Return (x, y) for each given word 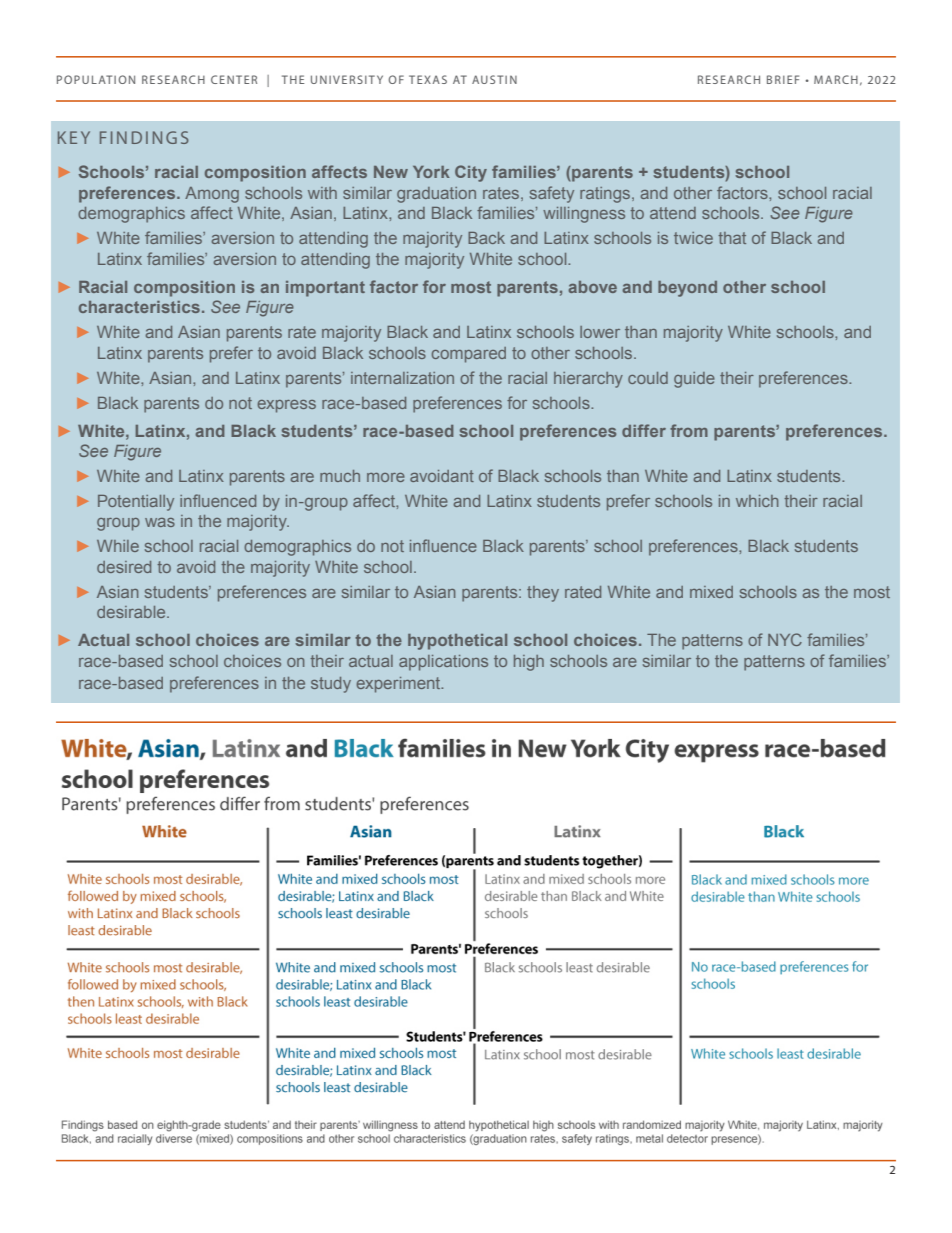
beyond (687, 289)
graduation (436, 195)
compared (469, 355)
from (689, 430)
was (160, 522)
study (331, 685)
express (286, 406)
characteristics (139, 307)
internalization (402, 378)
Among (212, 195)
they (543, 594)
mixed (711, 592)
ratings (606, 195)
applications (443, 663)
